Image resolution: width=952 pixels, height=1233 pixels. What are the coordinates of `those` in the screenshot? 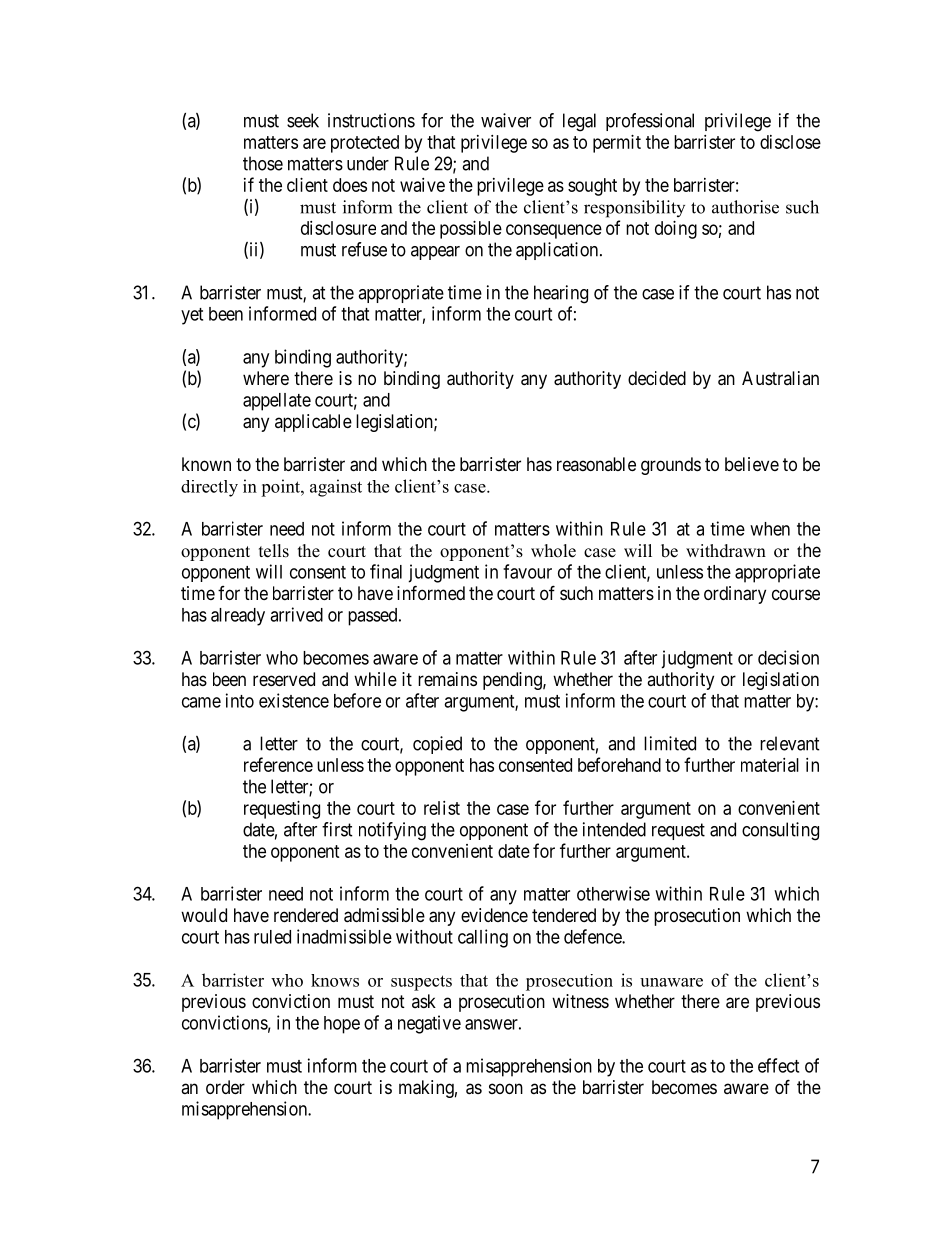 It's located at (263, 163).
